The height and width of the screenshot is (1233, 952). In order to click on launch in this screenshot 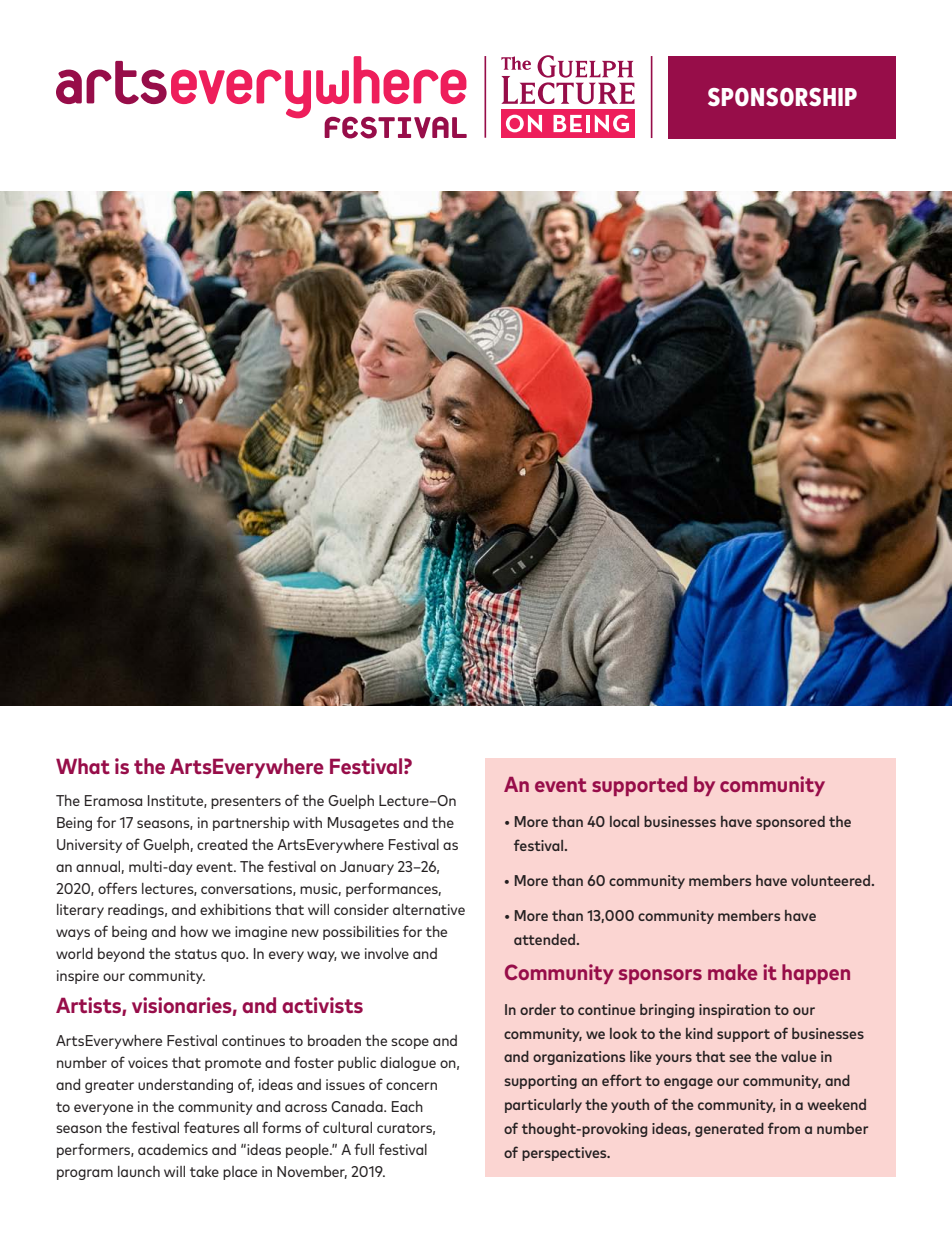, I will do `click(139, 1171)`.
